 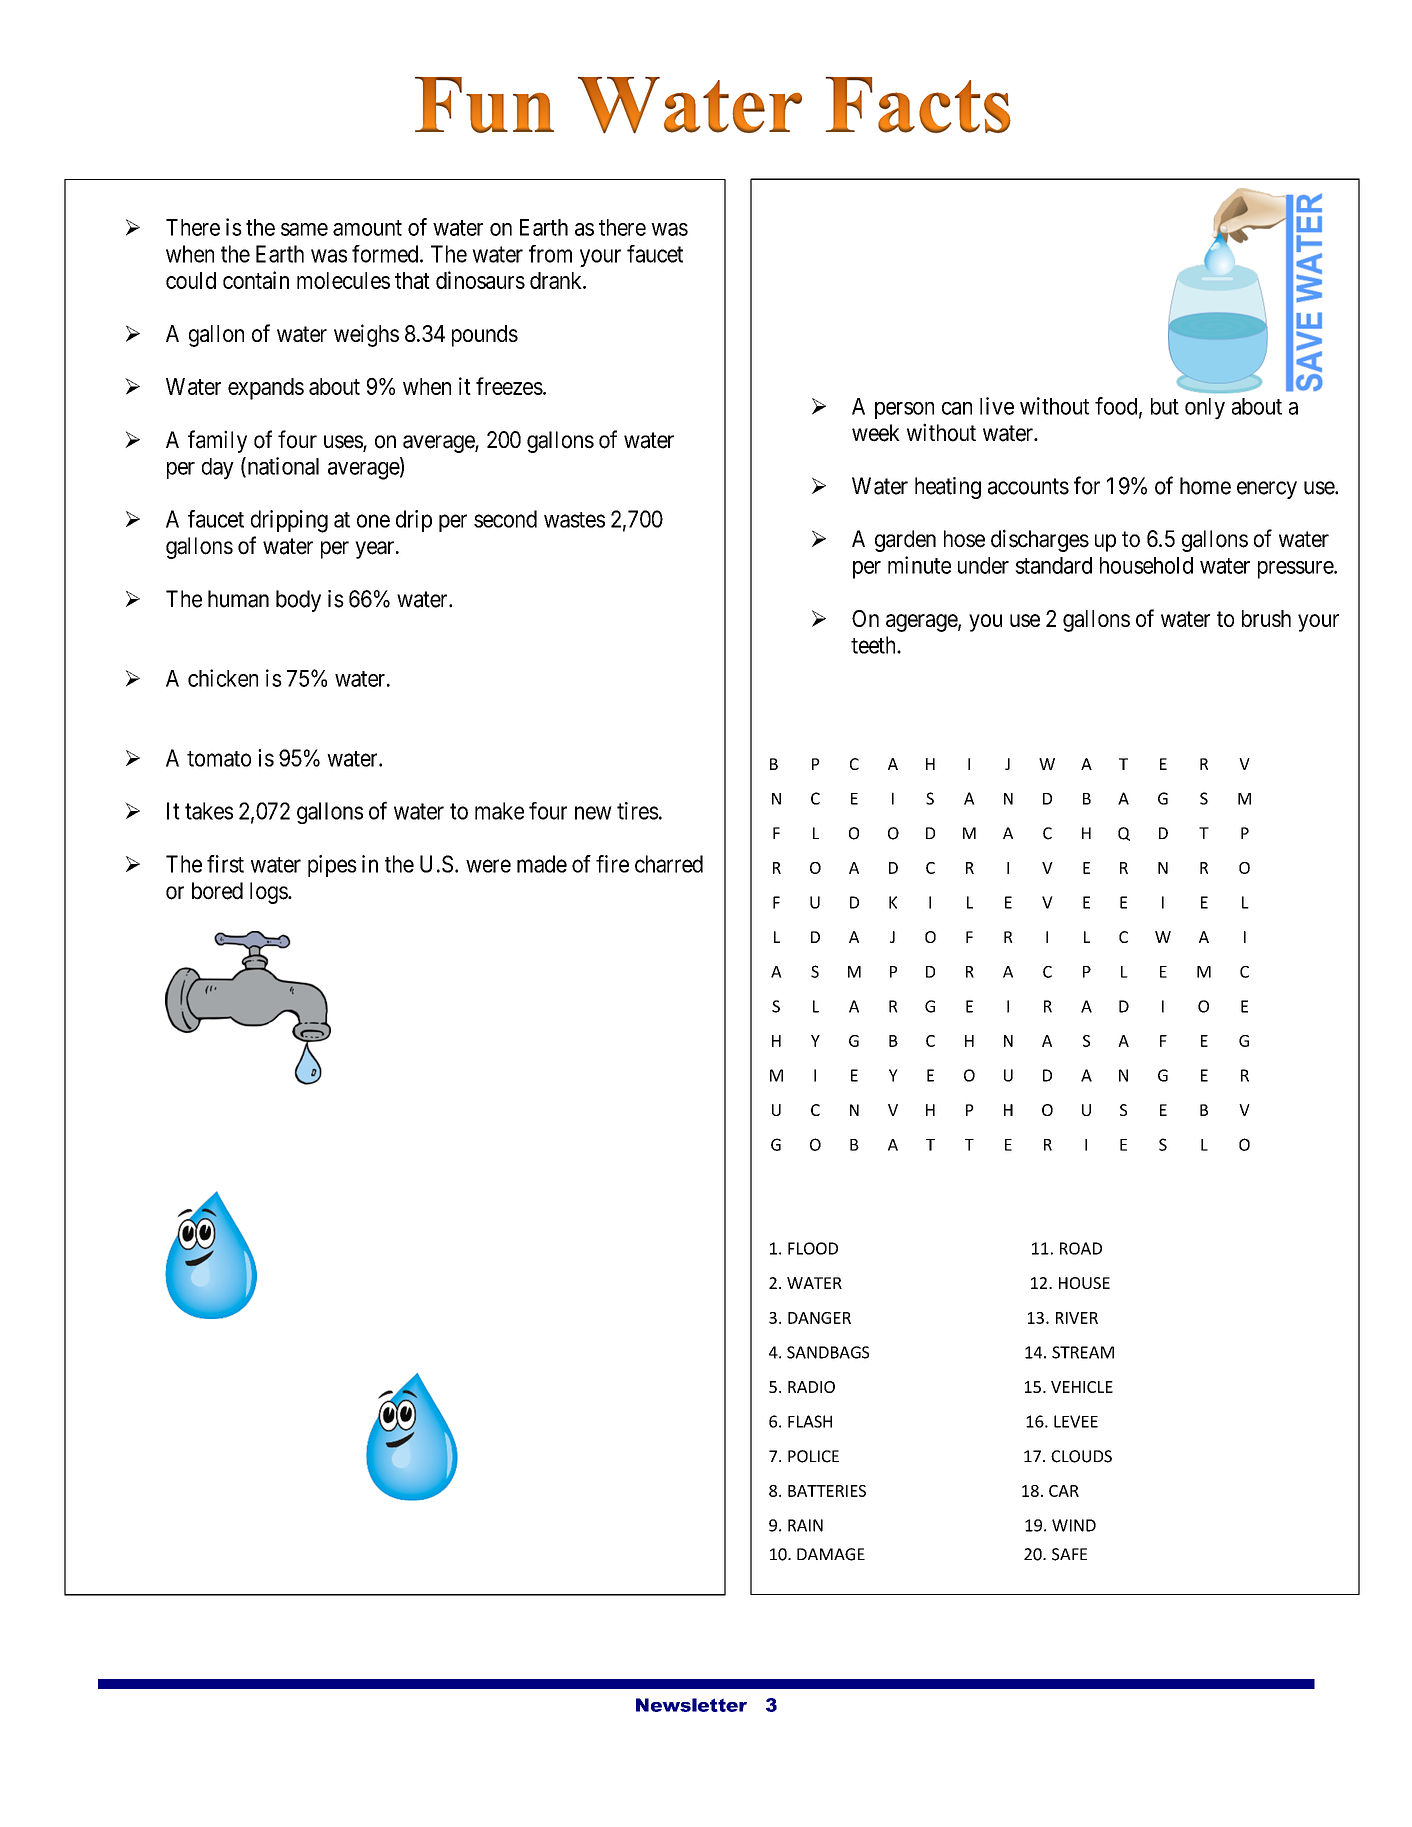 I want to click on tires, so click(x=638, y=811).
